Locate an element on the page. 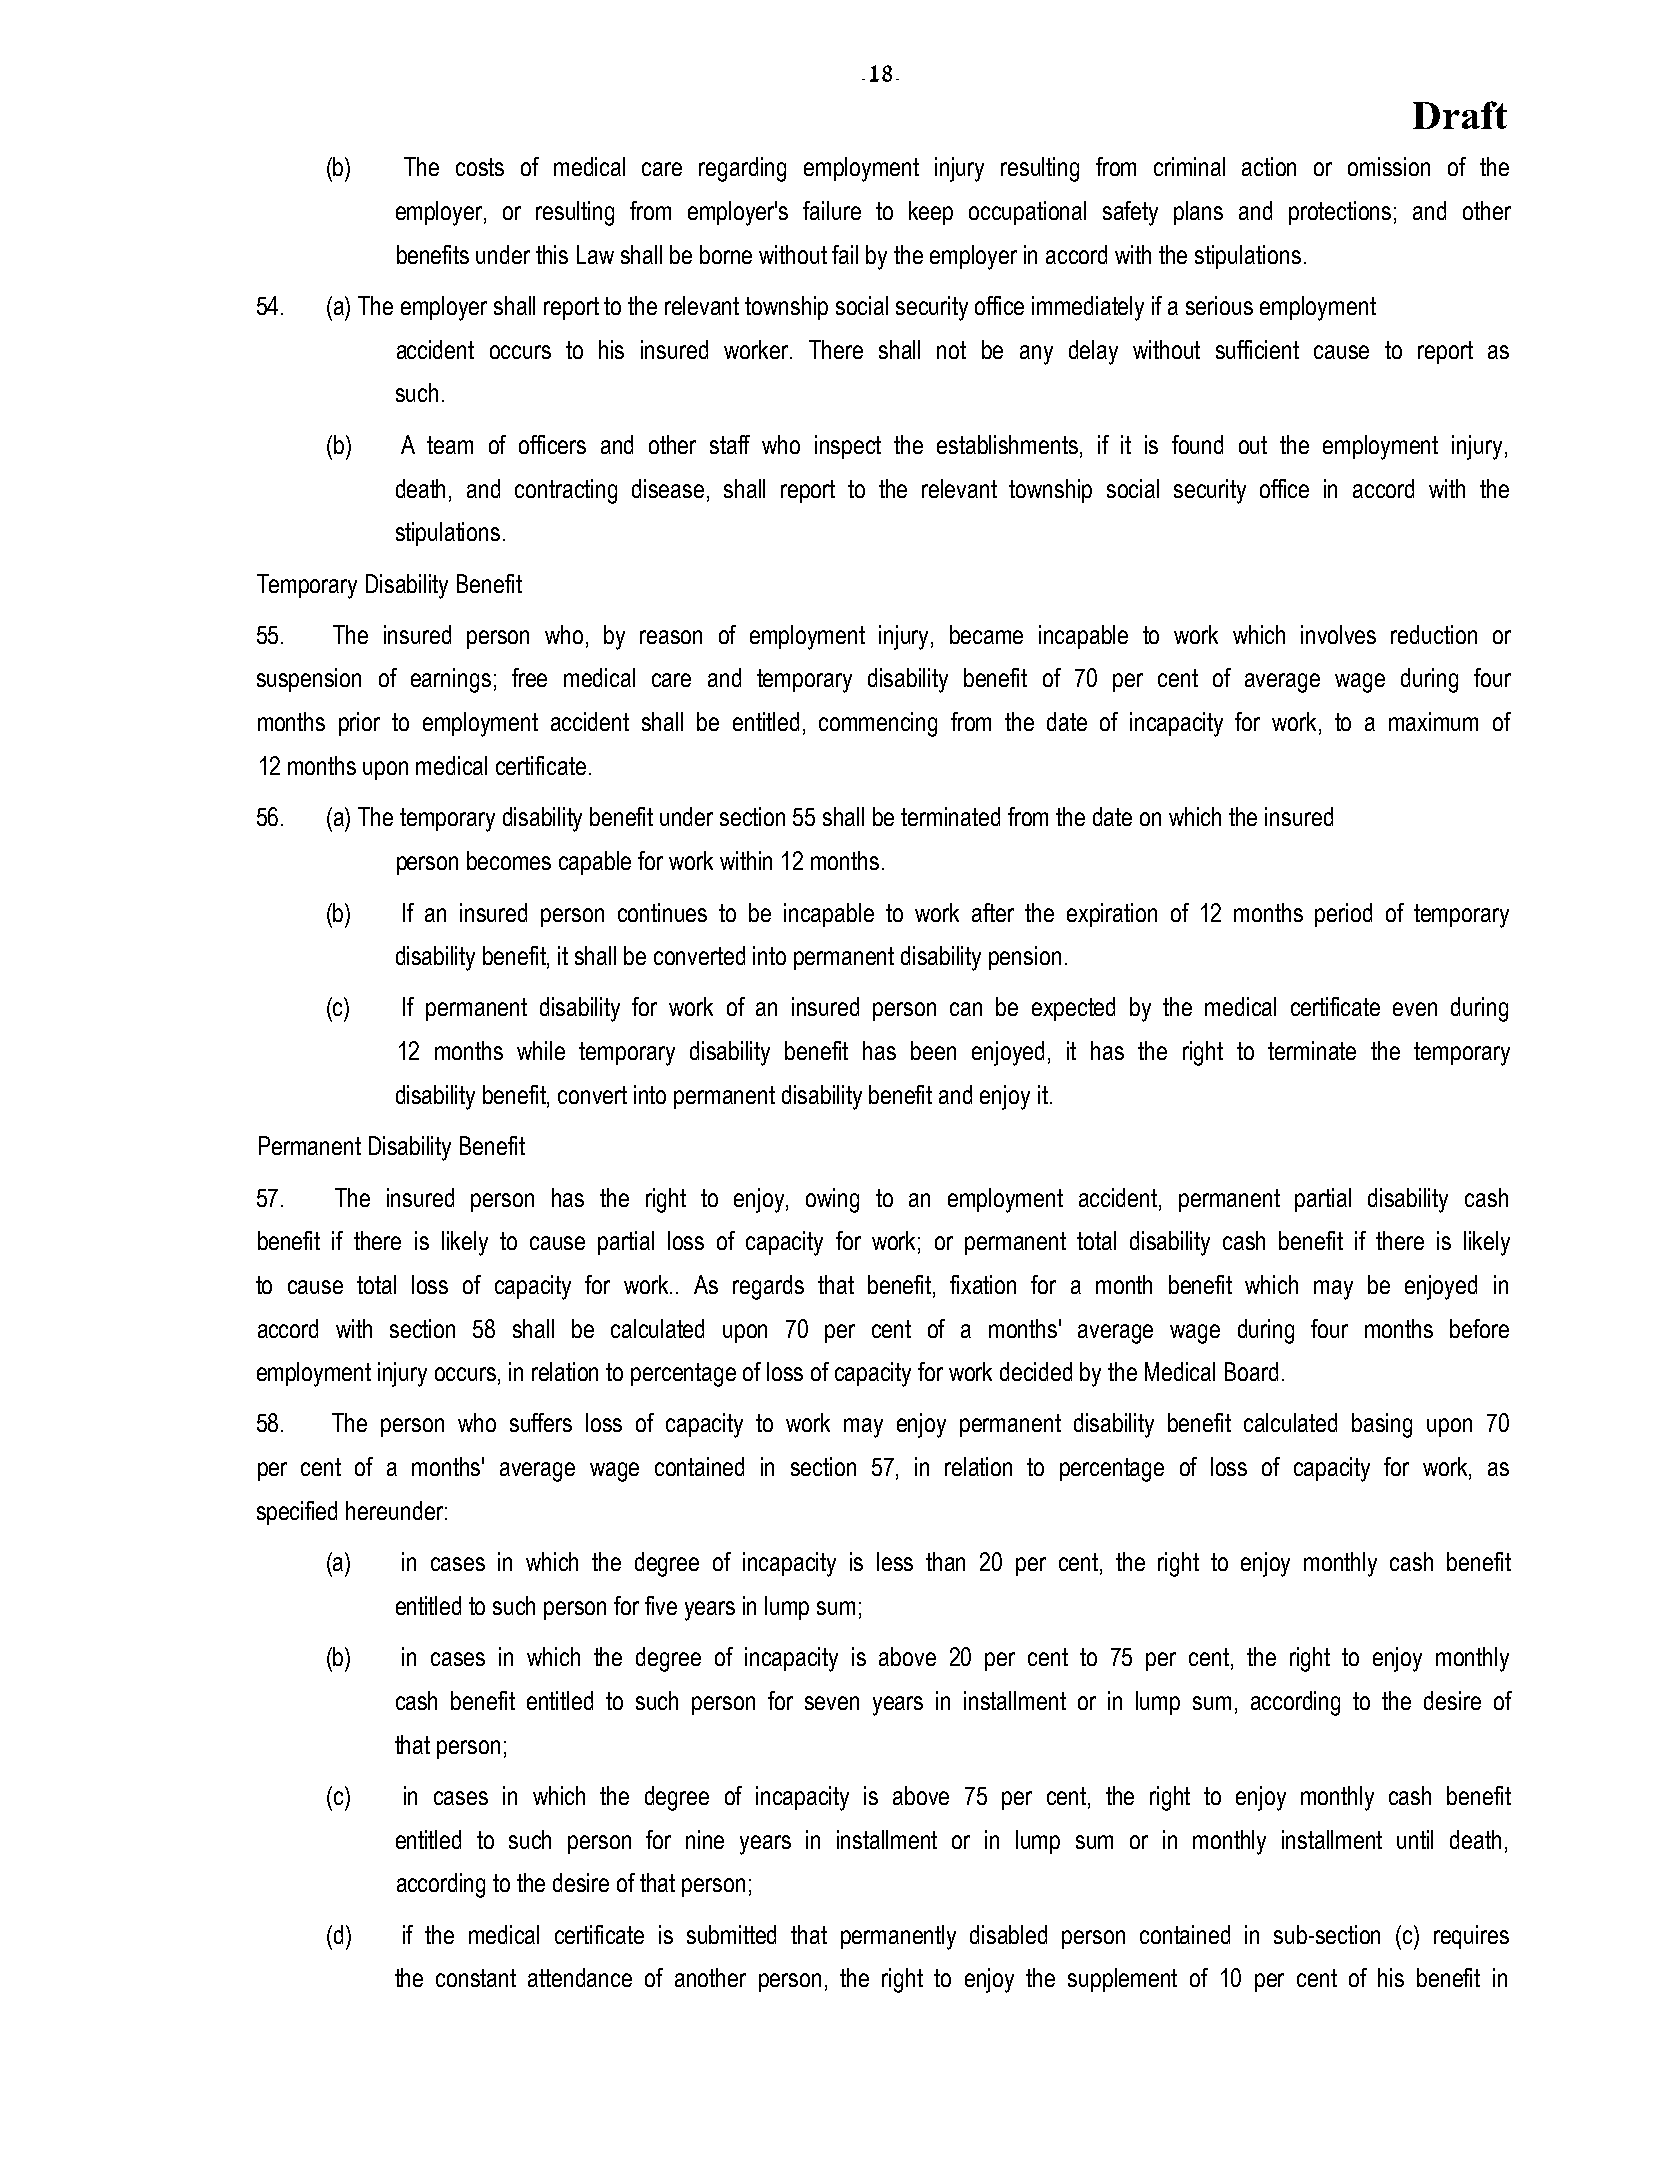  inspect is located at coordinates (848, 447).
